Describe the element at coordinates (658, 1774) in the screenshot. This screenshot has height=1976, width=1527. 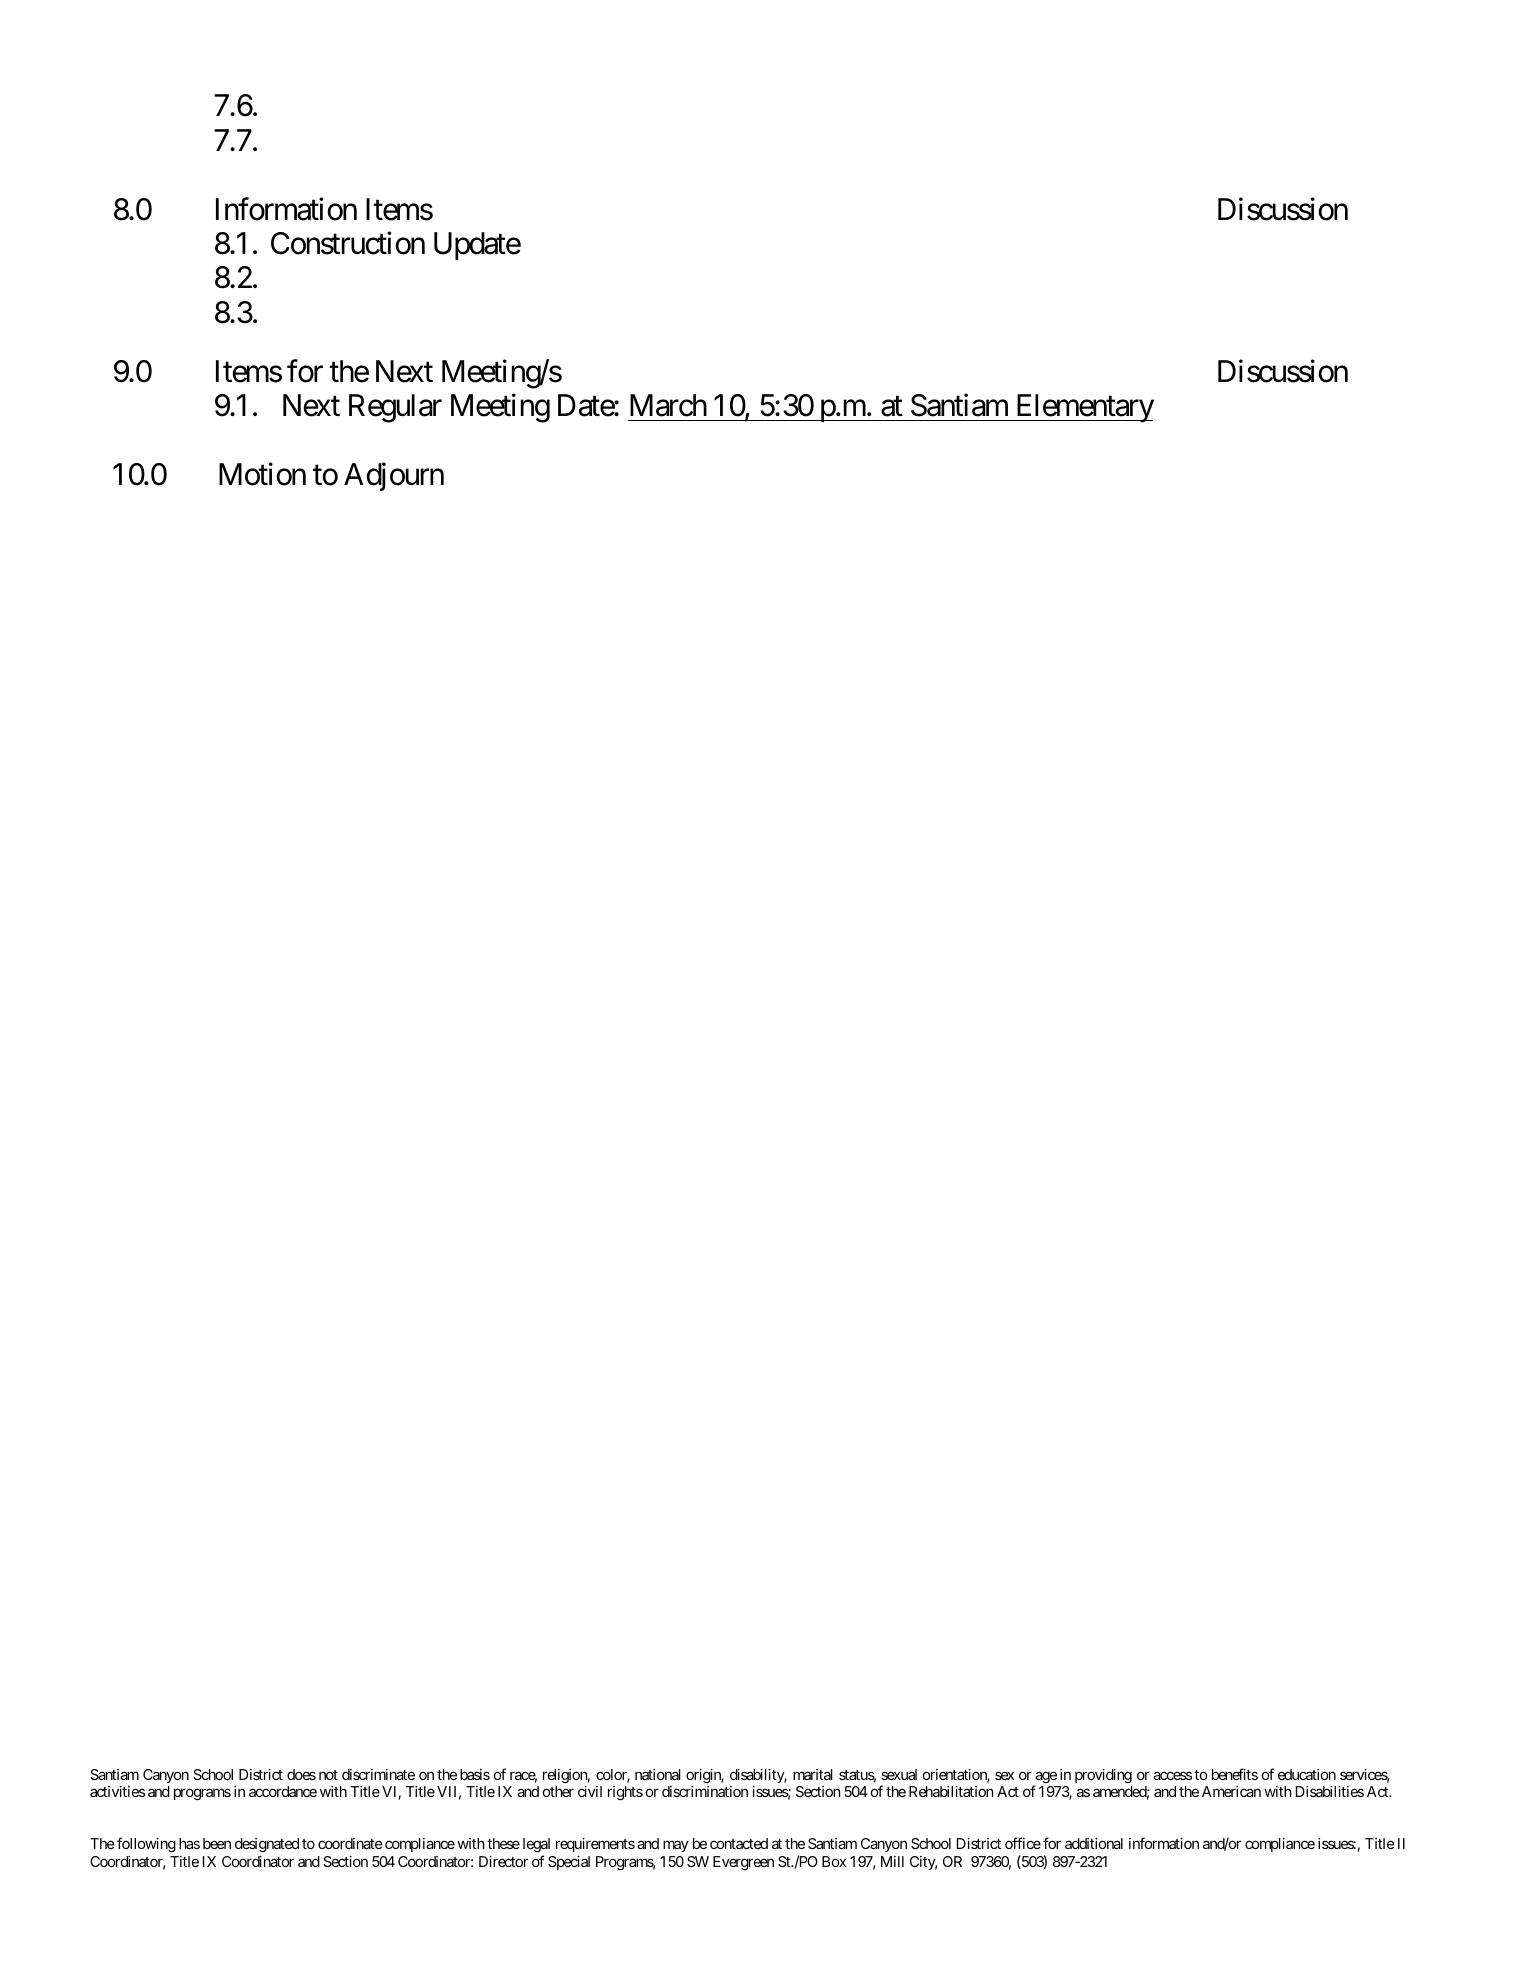
I see `national` at that location.
